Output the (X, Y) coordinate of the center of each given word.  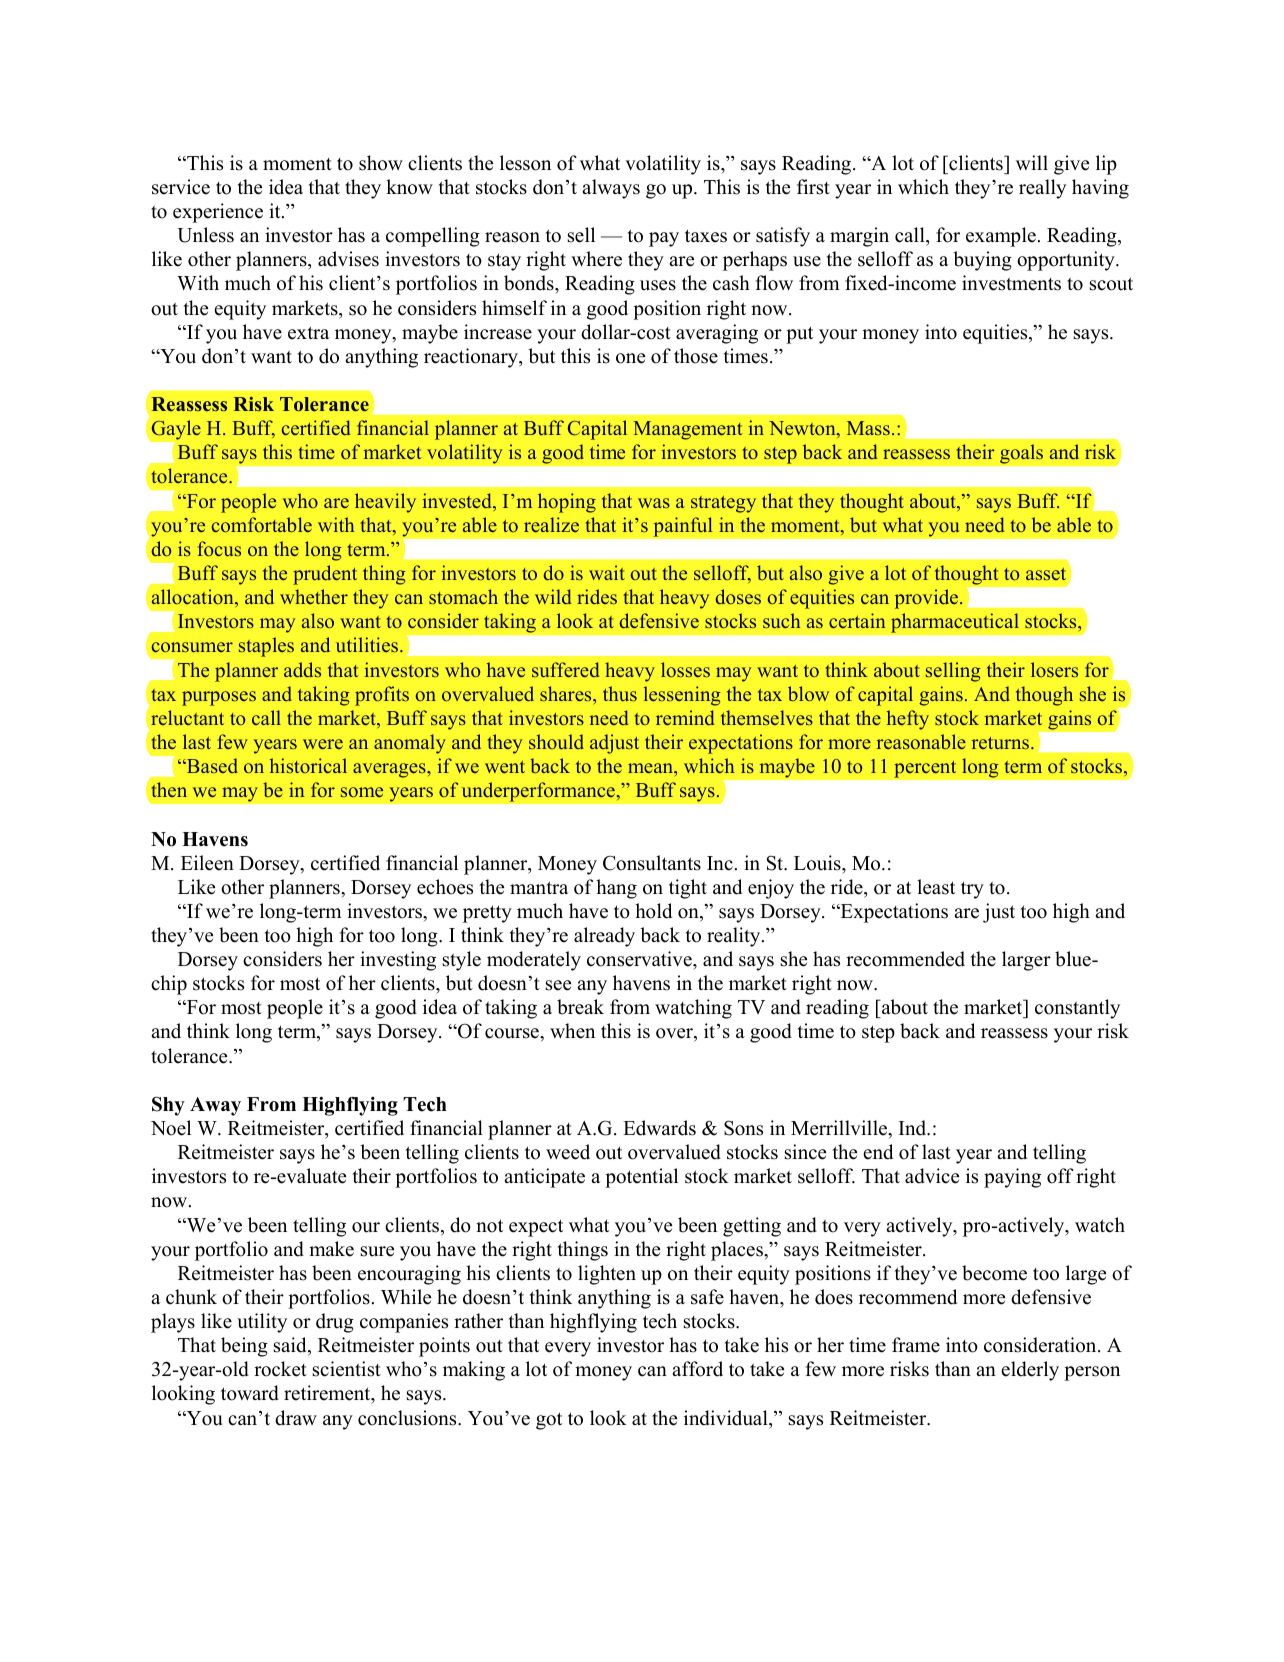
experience (218, 213)
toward (250, 1393)
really (1042, 189)
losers (1054, 669)
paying (1012, 1178)
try (972, 890)
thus (620, 693)
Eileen (207, 863)
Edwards (659, 1128)
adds (302, 669)
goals (1021, 454)
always (611, 189)
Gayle (175, 431)
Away (215, 1106)
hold (653, 911)
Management (688, 430)
